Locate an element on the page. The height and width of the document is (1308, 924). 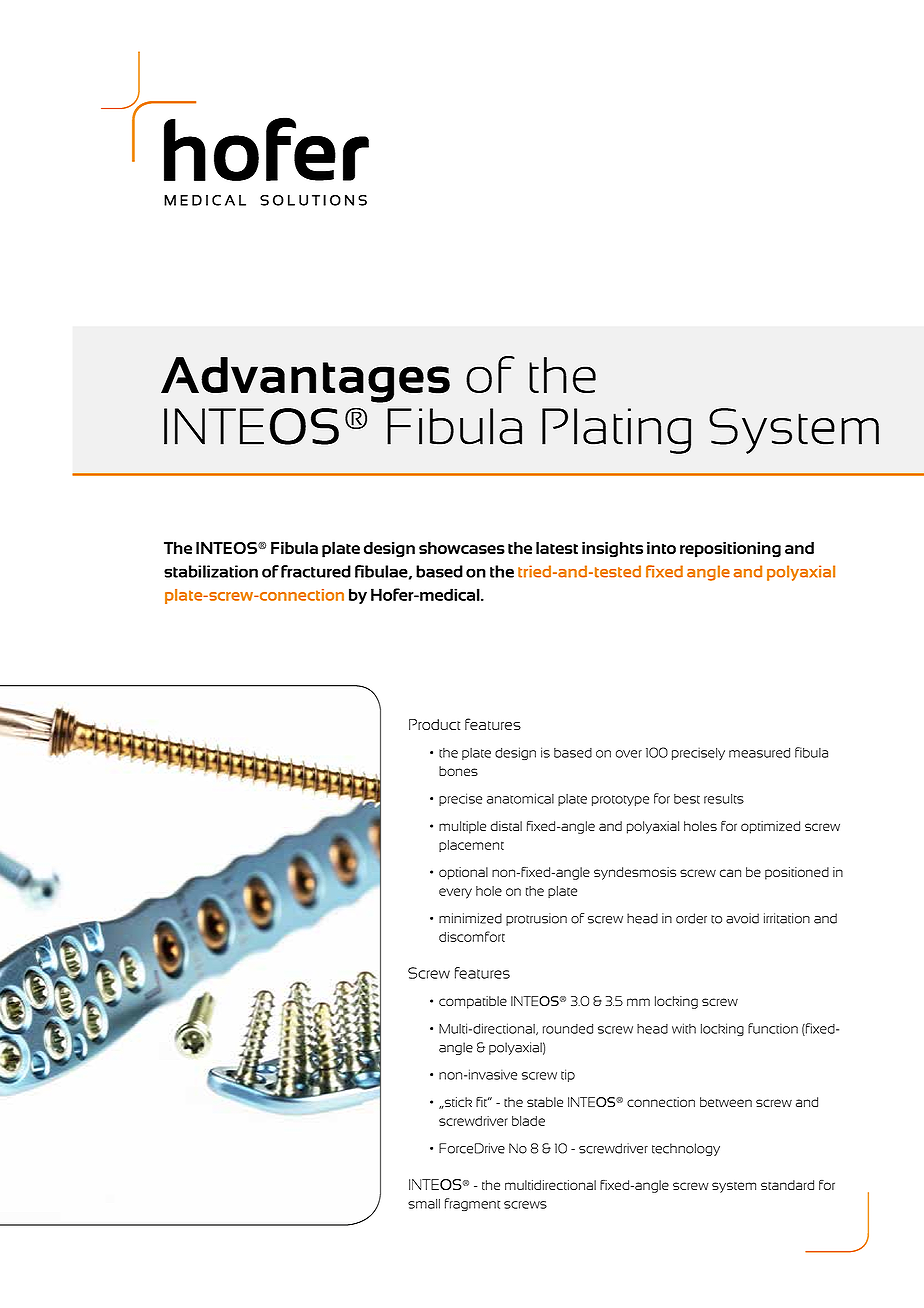
Advantages is located at coordinates (305, 380).
